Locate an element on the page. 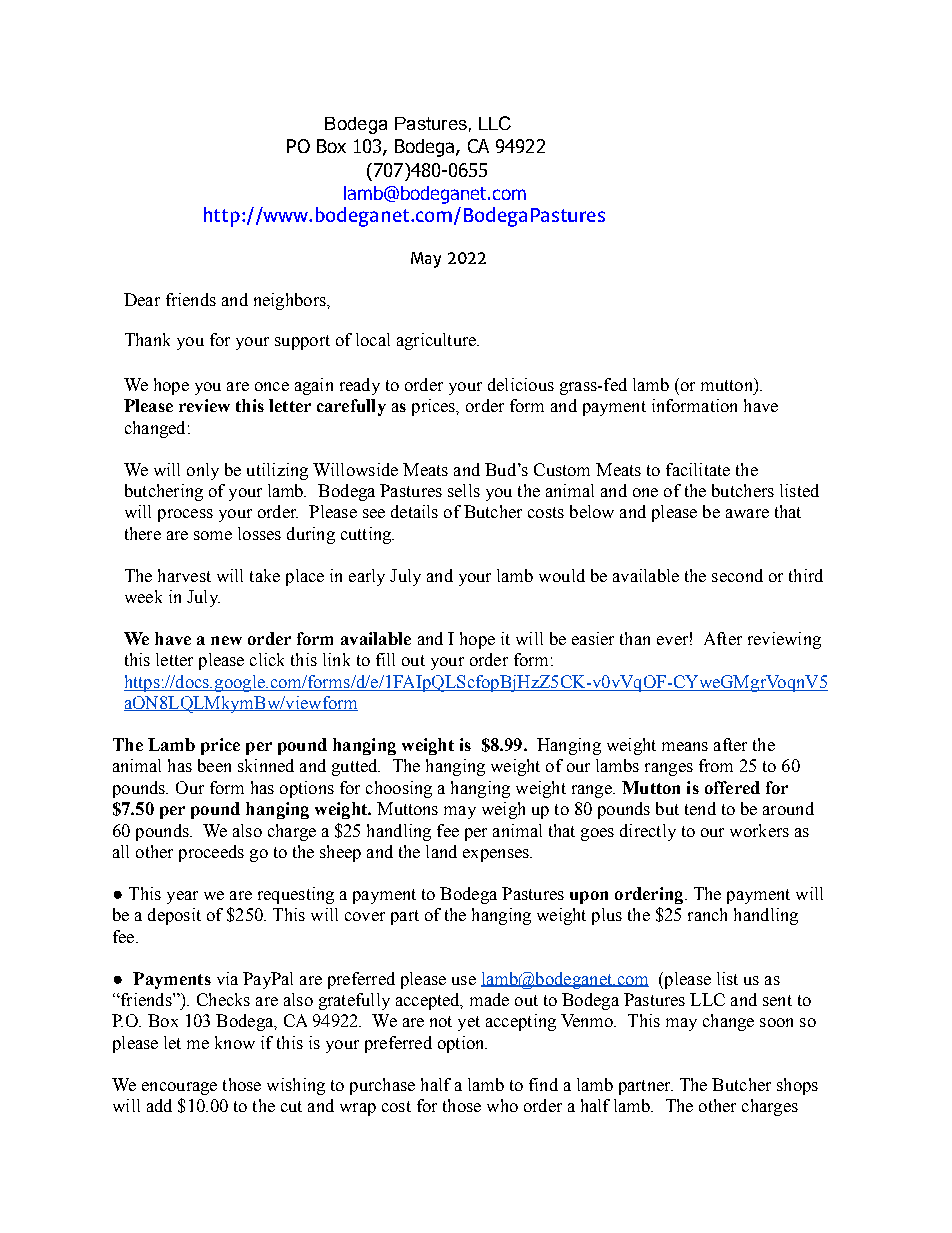  encourage is located at coordinates (179, 1088).
